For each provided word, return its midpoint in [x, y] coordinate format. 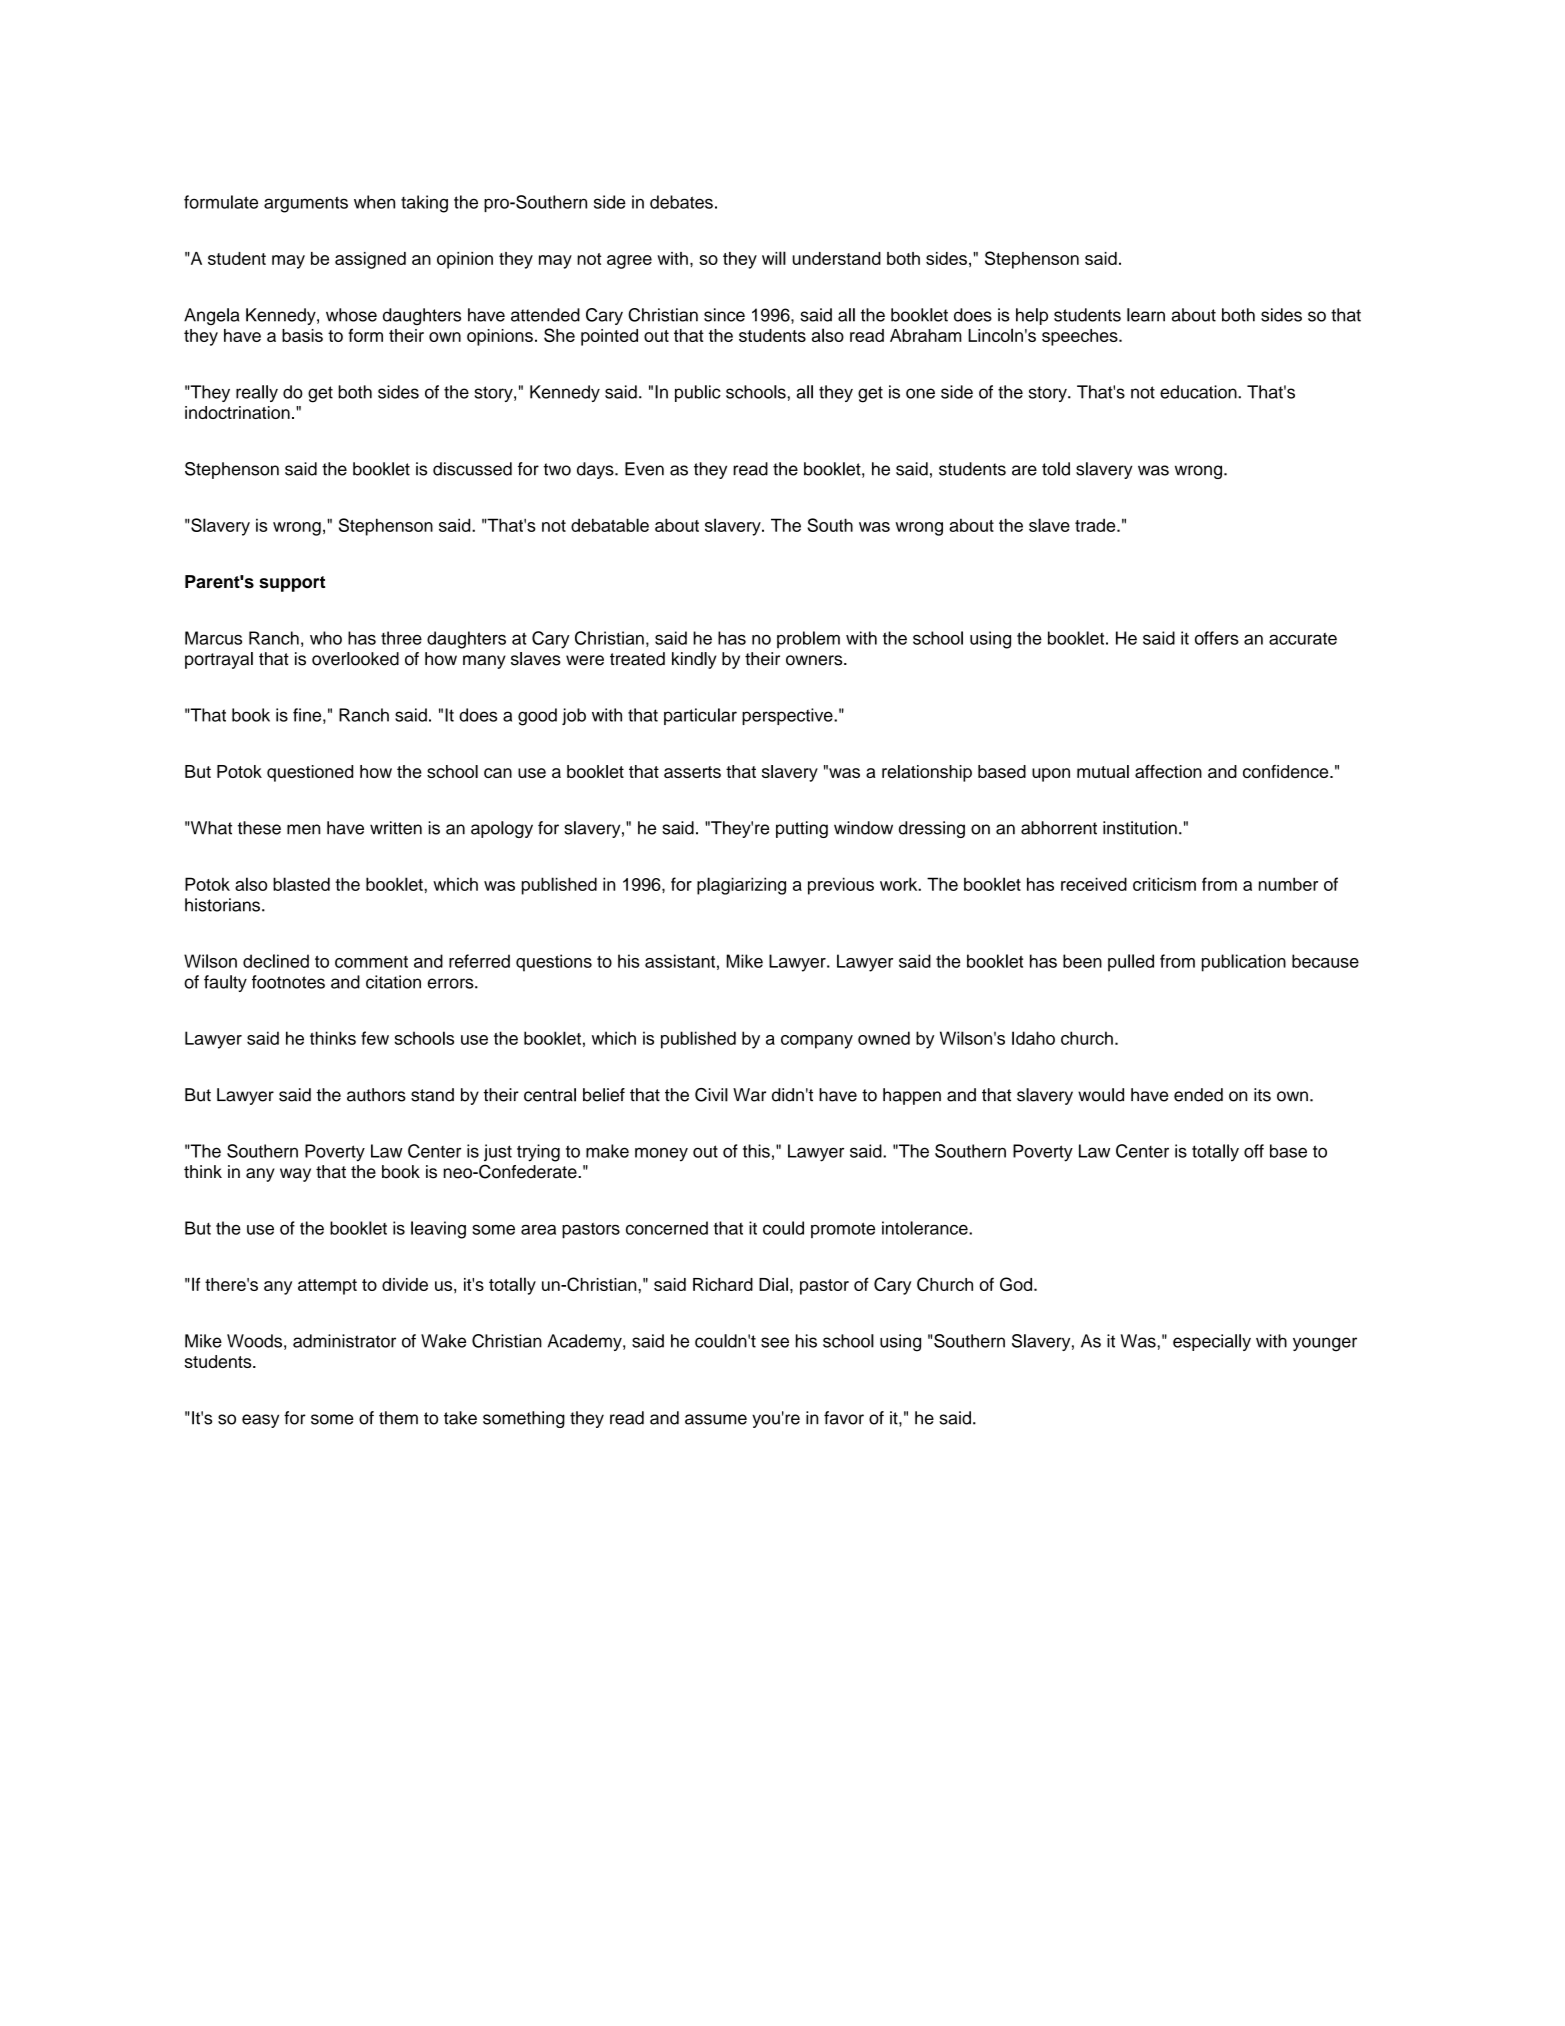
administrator [344, 1341]
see [775, 1342]
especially [1212, 1342]
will [774, 258]
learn [1146, 315]
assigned [370, 260]
